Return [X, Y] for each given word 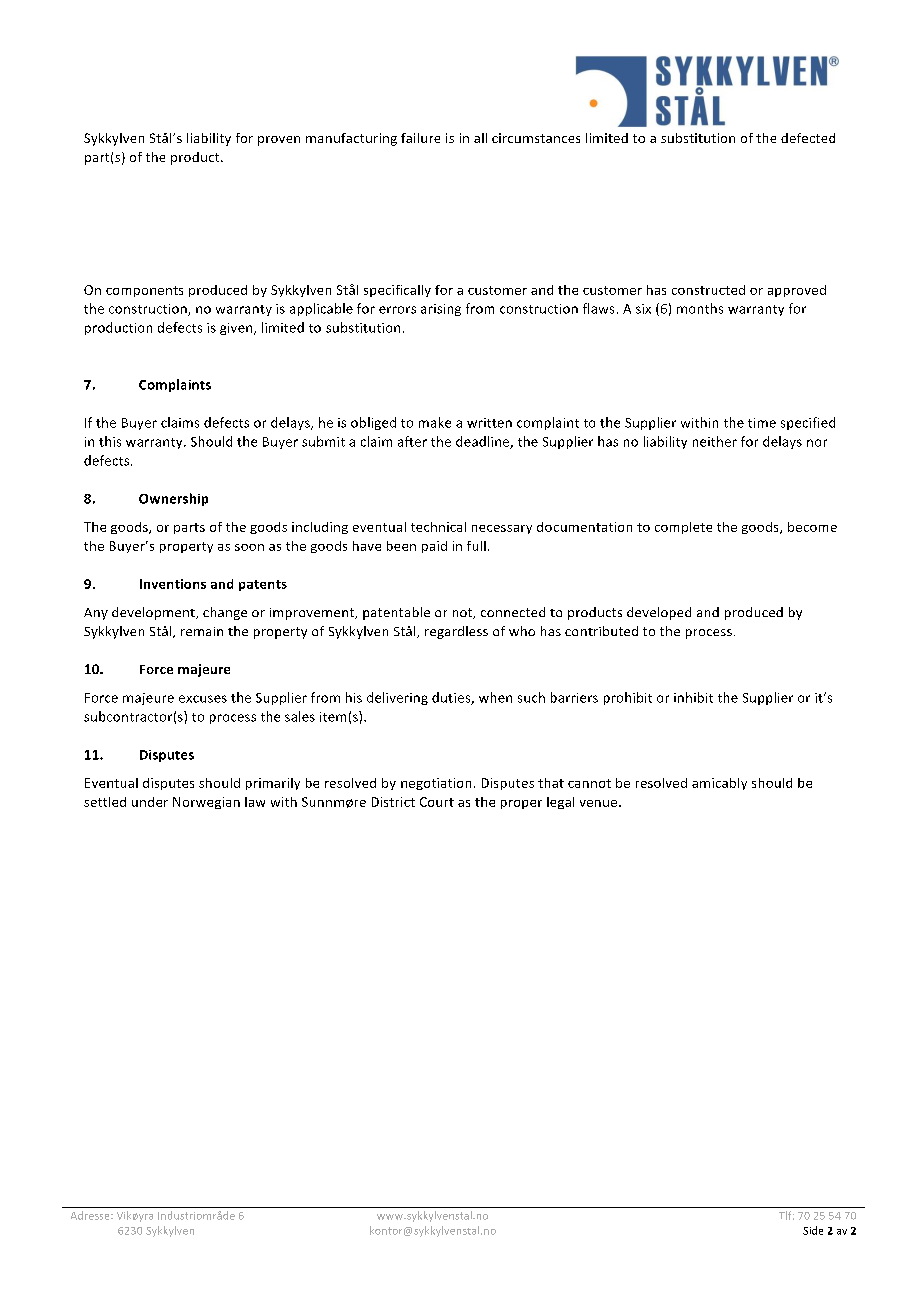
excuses [203, 699]
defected [808, 138]
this [110, 441]
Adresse [91, 1215]
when [495, 697]
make [435, 422]
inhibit [693, 697]
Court [437, 802]
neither [715, 441]
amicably [719, 784]
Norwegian [206, 803]
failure [420, 138]
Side [813, 1230]
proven [279, 141]
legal [560, 803]
